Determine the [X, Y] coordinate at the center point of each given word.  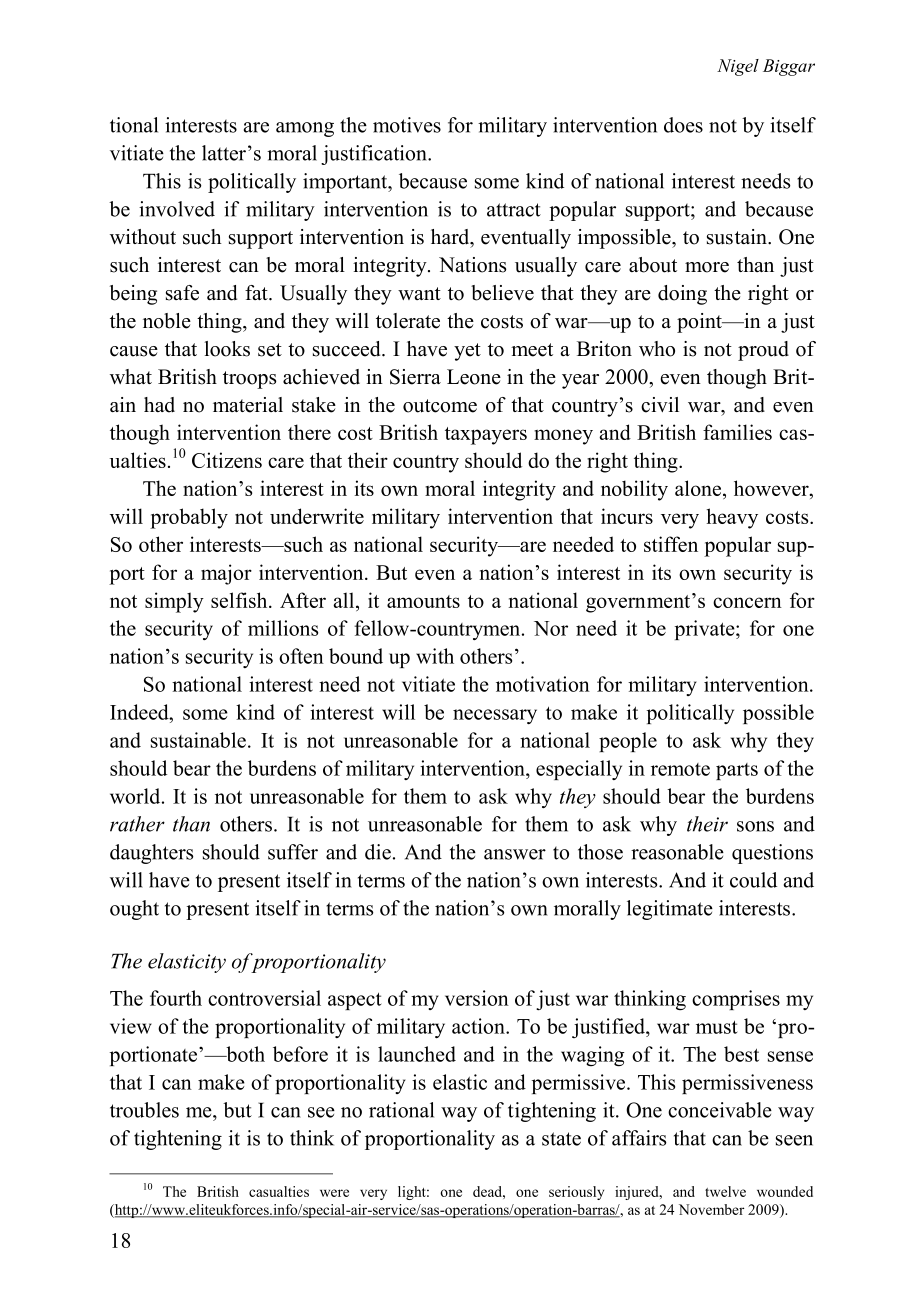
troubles [144, 1110]
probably [189, 518]
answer [515, 854]
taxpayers [486, 436]
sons [755, 826]
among [305, 129]
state [561, 1139]
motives [407, 125]
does [683, 125]
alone [699, 489]
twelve [725, 1191]
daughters [151, 854]
